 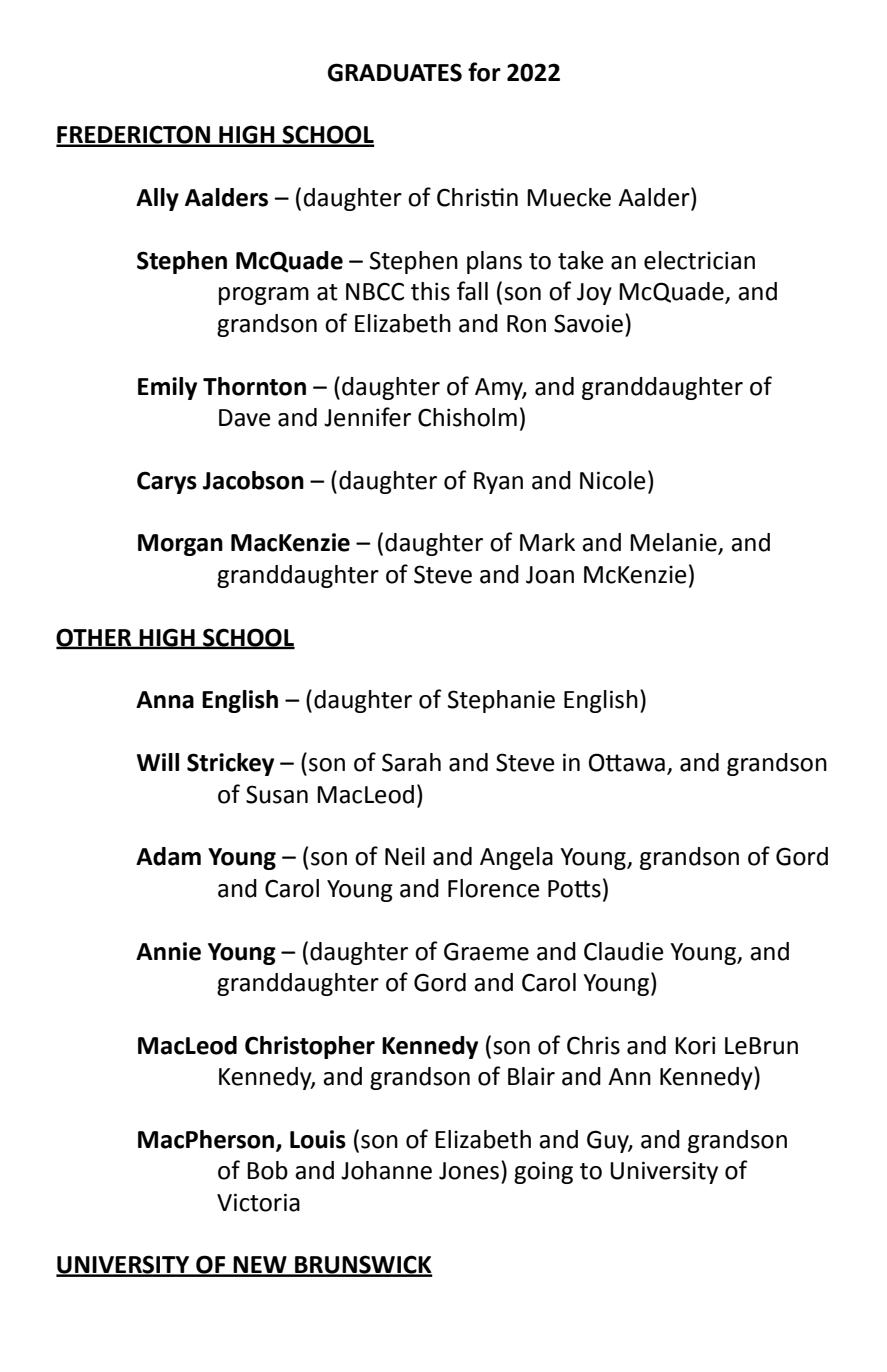 What do you see at coordinates (395, 72) in the screenshot?
I see `GRADUATES` at bounding box center [395, 72].
